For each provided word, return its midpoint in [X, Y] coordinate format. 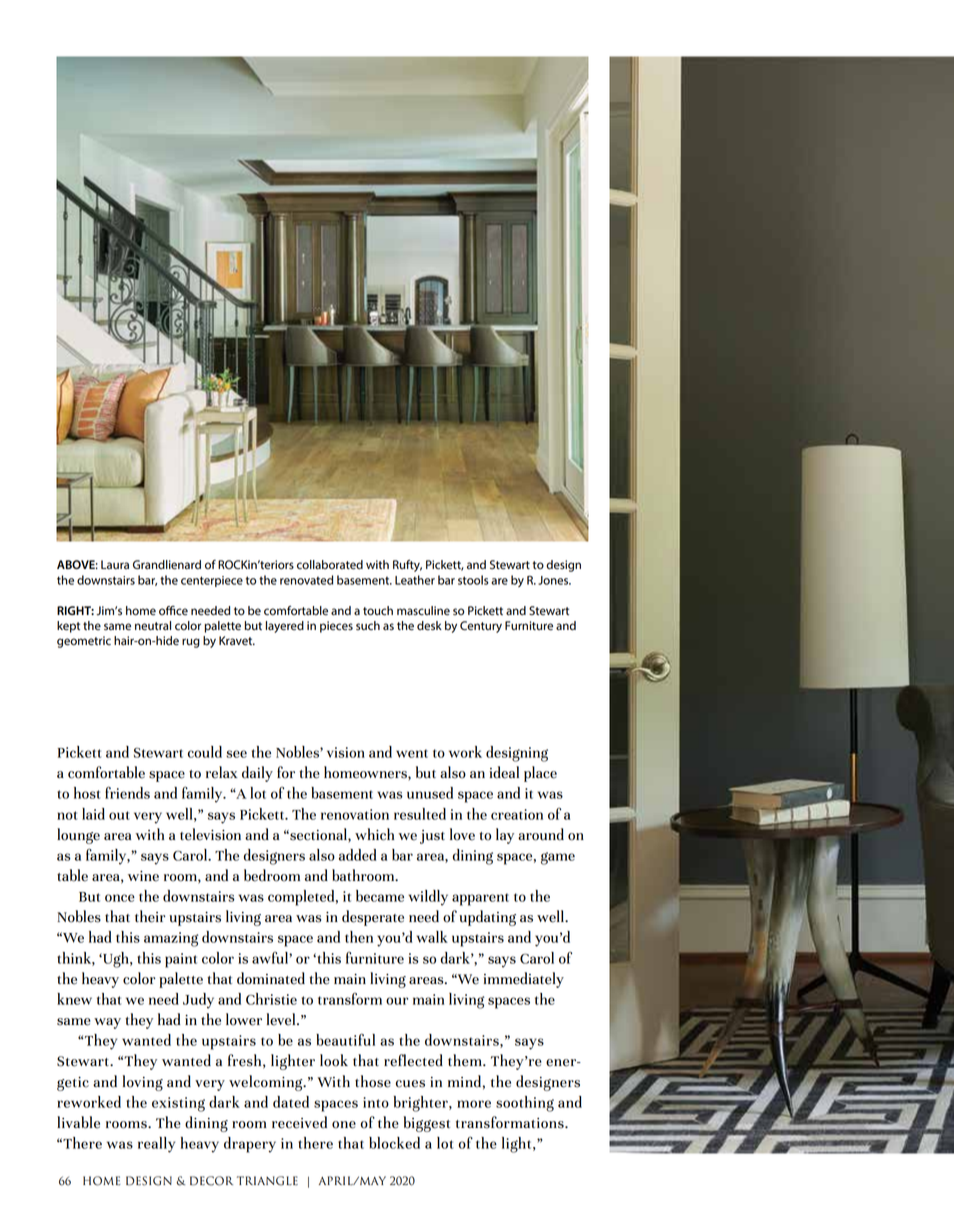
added [358, 855]
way [107, 1023]
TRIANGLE [267, 1181]
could [205, 752]
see [236, 754]
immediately [524, 980]
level [282, 1019]
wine [143, 876]
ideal [504, 772]
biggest [427, 1124]
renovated [306, 580]
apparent [480, 899]
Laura [115, 564]
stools [473, 580]
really [156, 1145]
